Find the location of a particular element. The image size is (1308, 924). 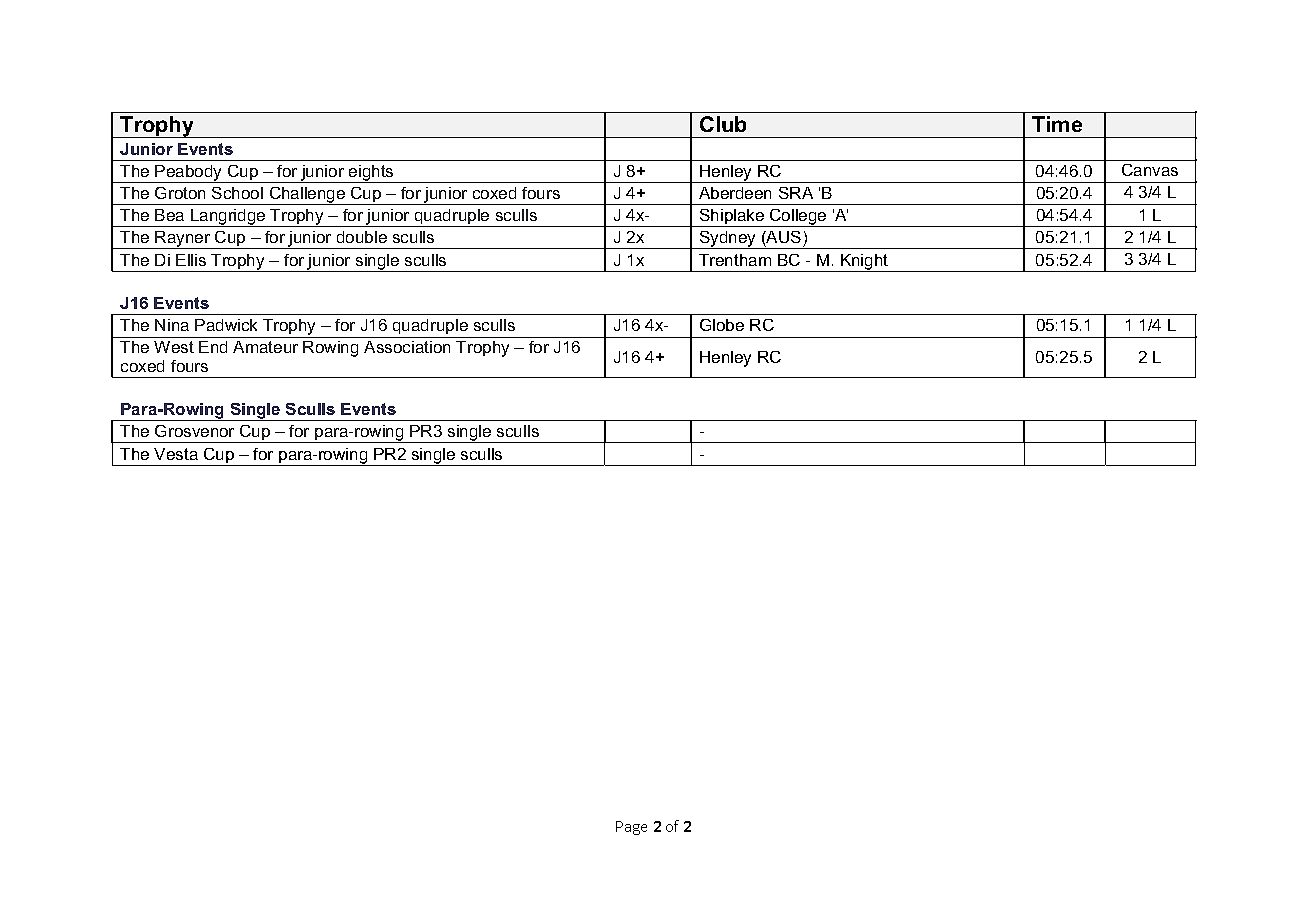

Knight is located at coordinates (865, 263).
